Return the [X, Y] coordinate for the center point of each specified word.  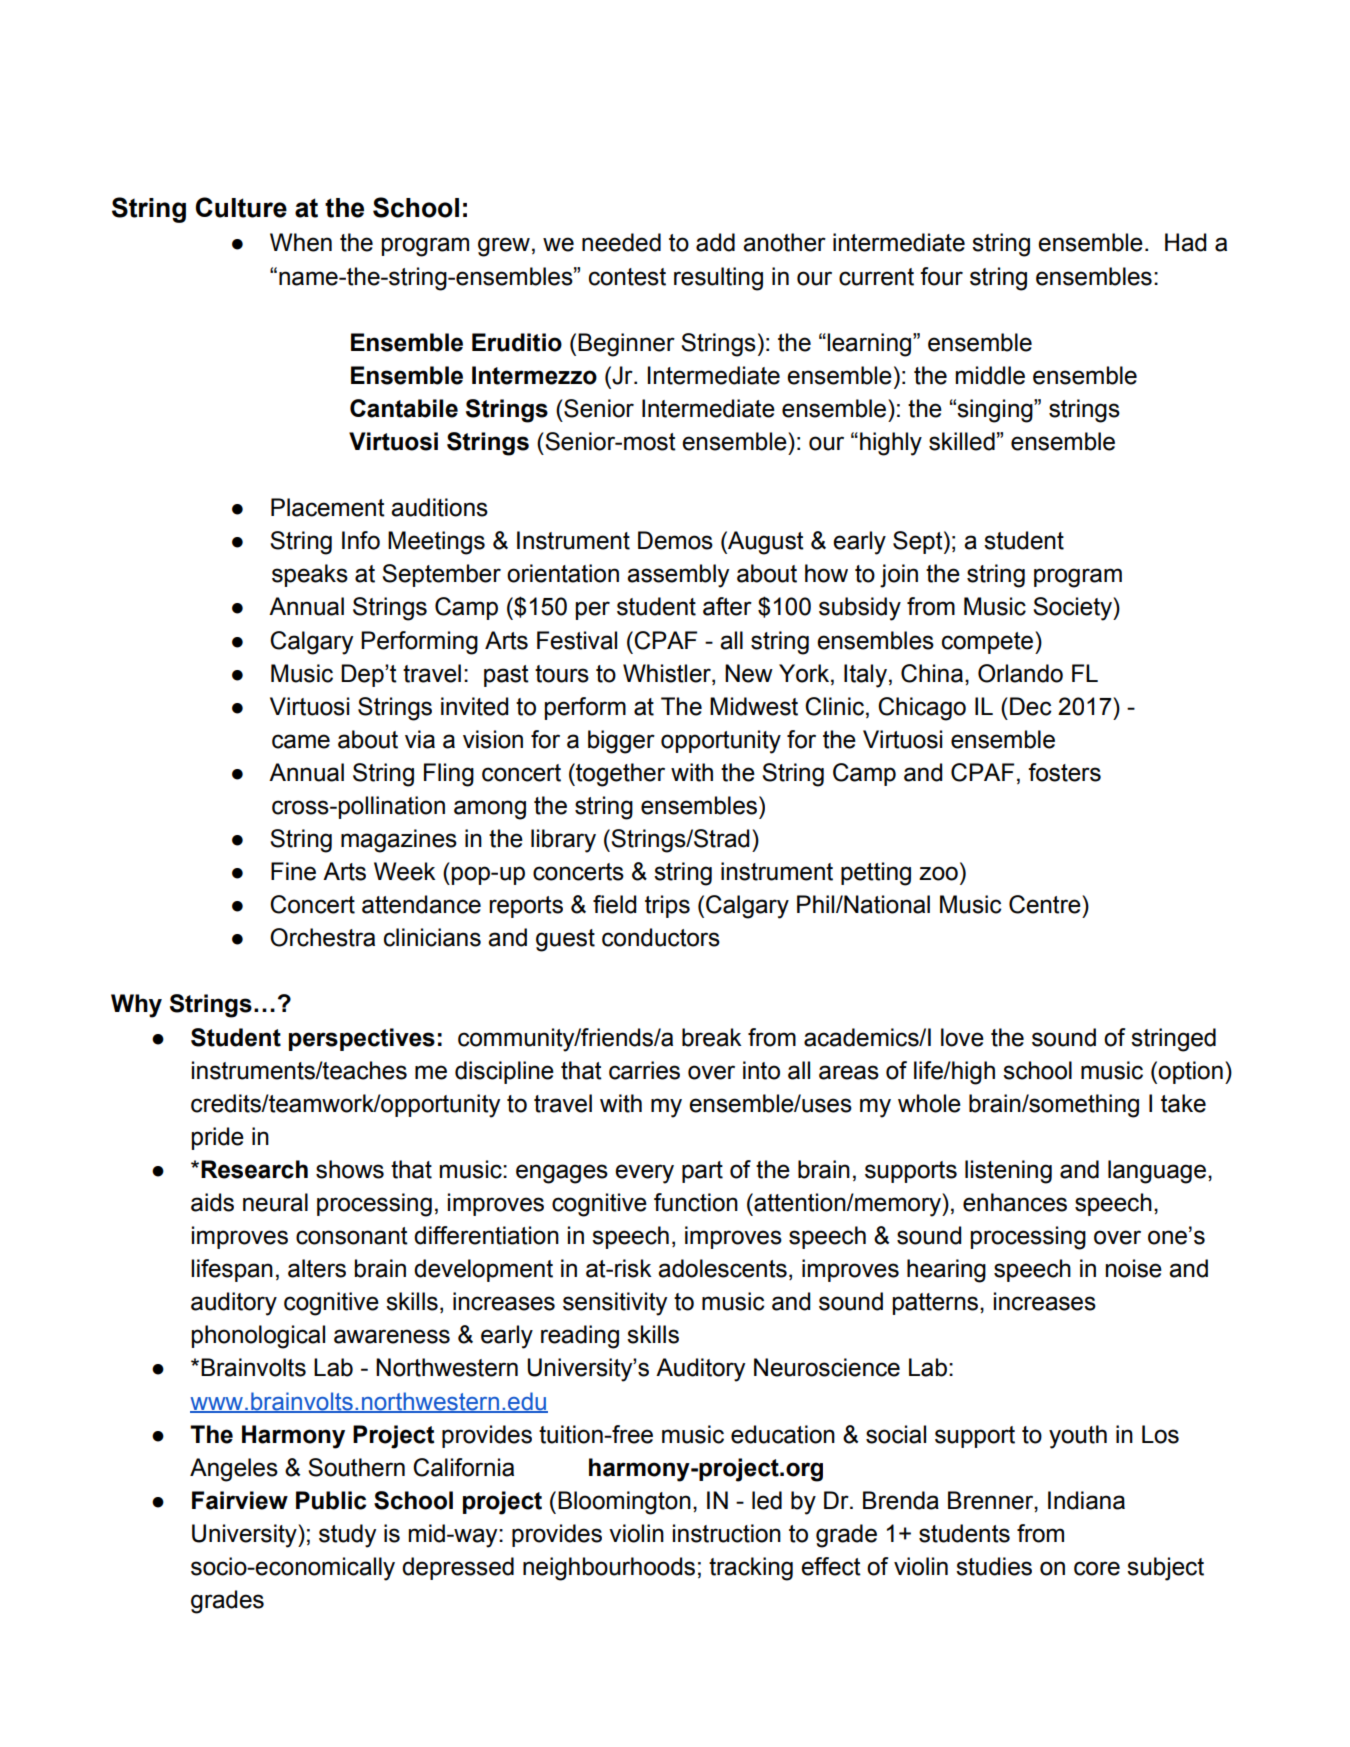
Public [331, 1500]
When [301, 242]
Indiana [1086, 1500]
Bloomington [624, 1503]
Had [1185, 242]
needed [621, 242]
